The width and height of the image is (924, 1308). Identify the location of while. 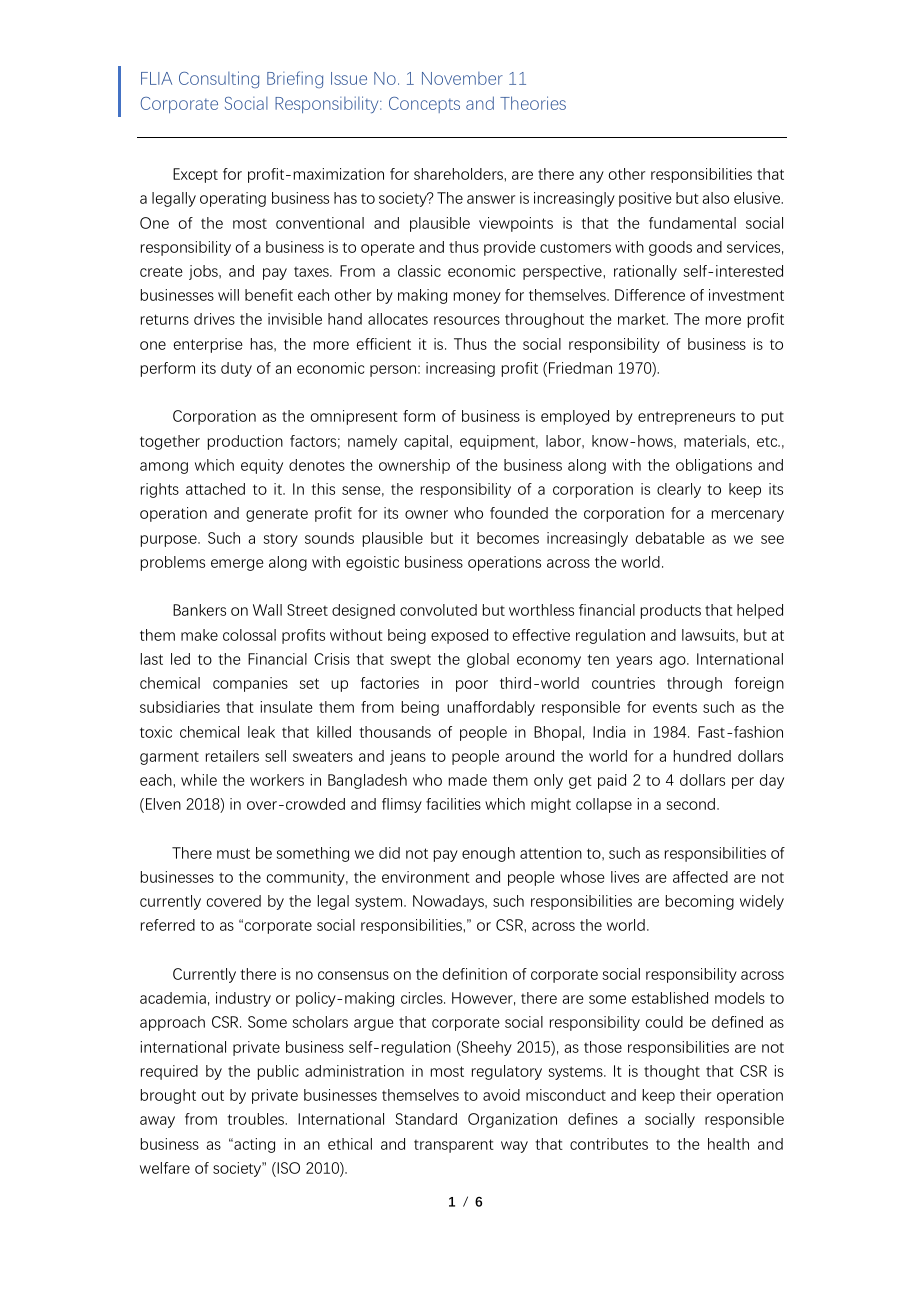
(199, 780).
